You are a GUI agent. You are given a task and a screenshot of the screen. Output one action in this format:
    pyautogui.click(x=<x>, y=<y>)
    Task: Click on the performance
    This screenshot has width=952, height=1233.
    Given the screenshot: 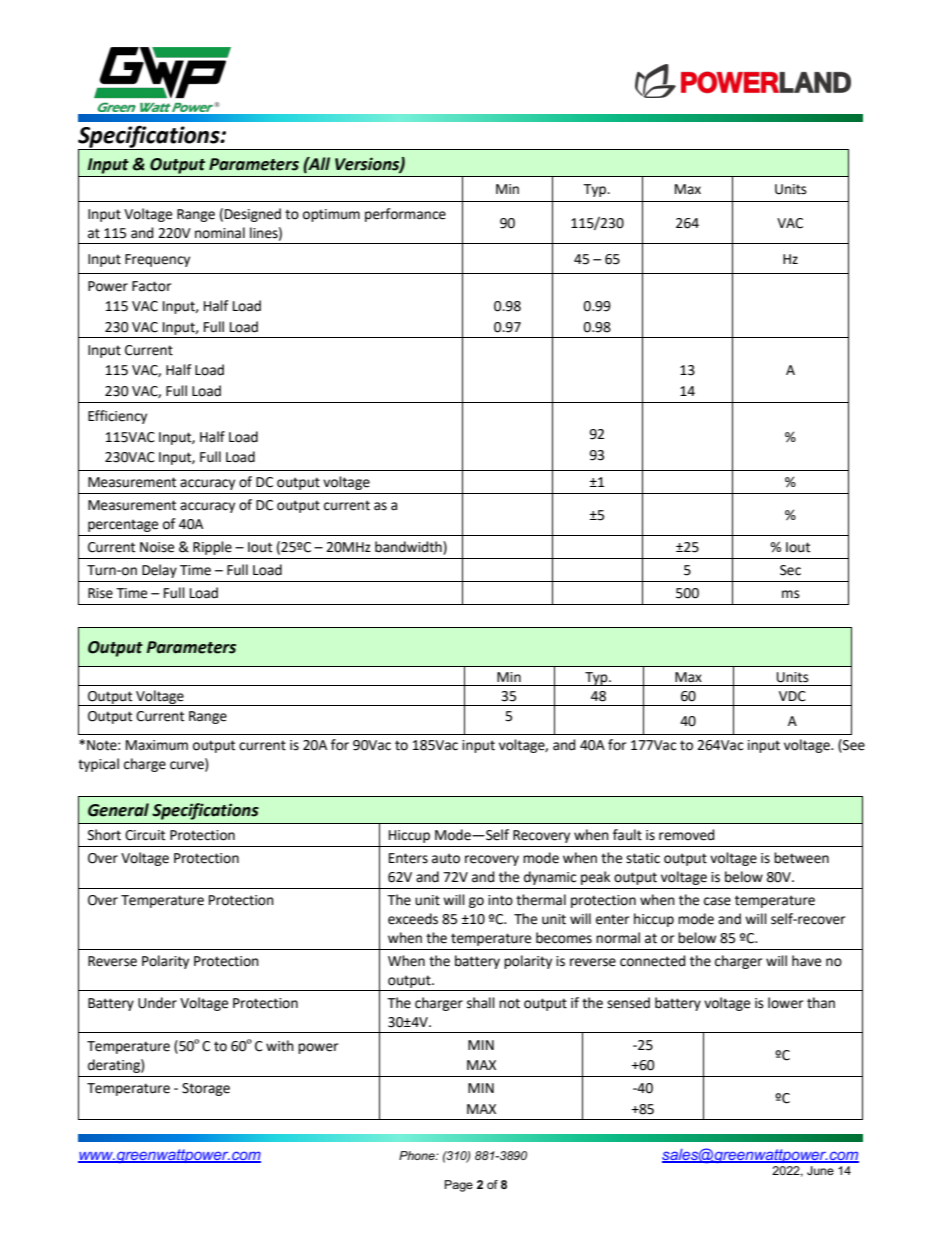 What is the action you would take?
    pyautogui.click(x=405, y=215)
